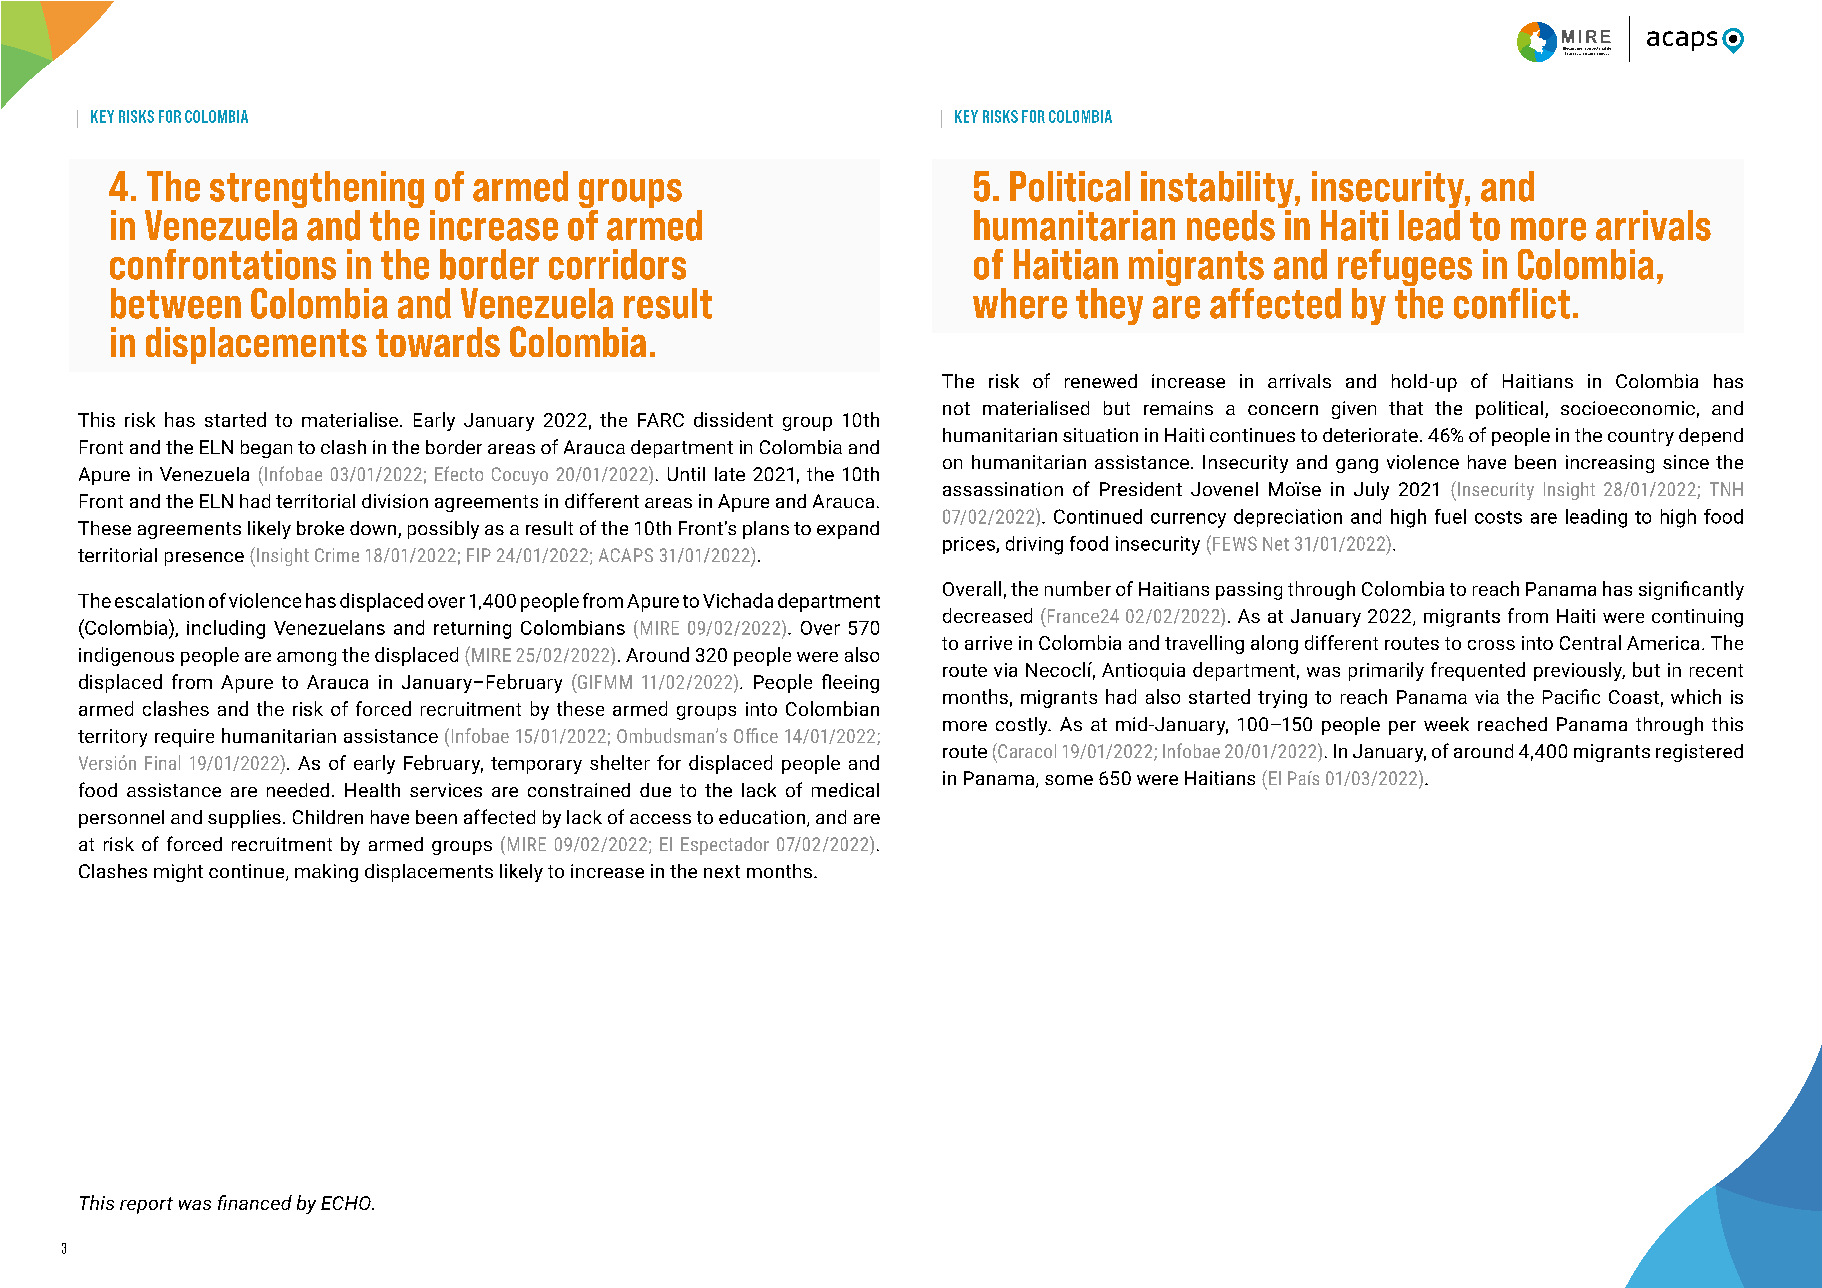 This screenshot has width=1822, height=1288. Describe the element at coordinates (1020, 303) in the screenshot. I see `where` at that location.
